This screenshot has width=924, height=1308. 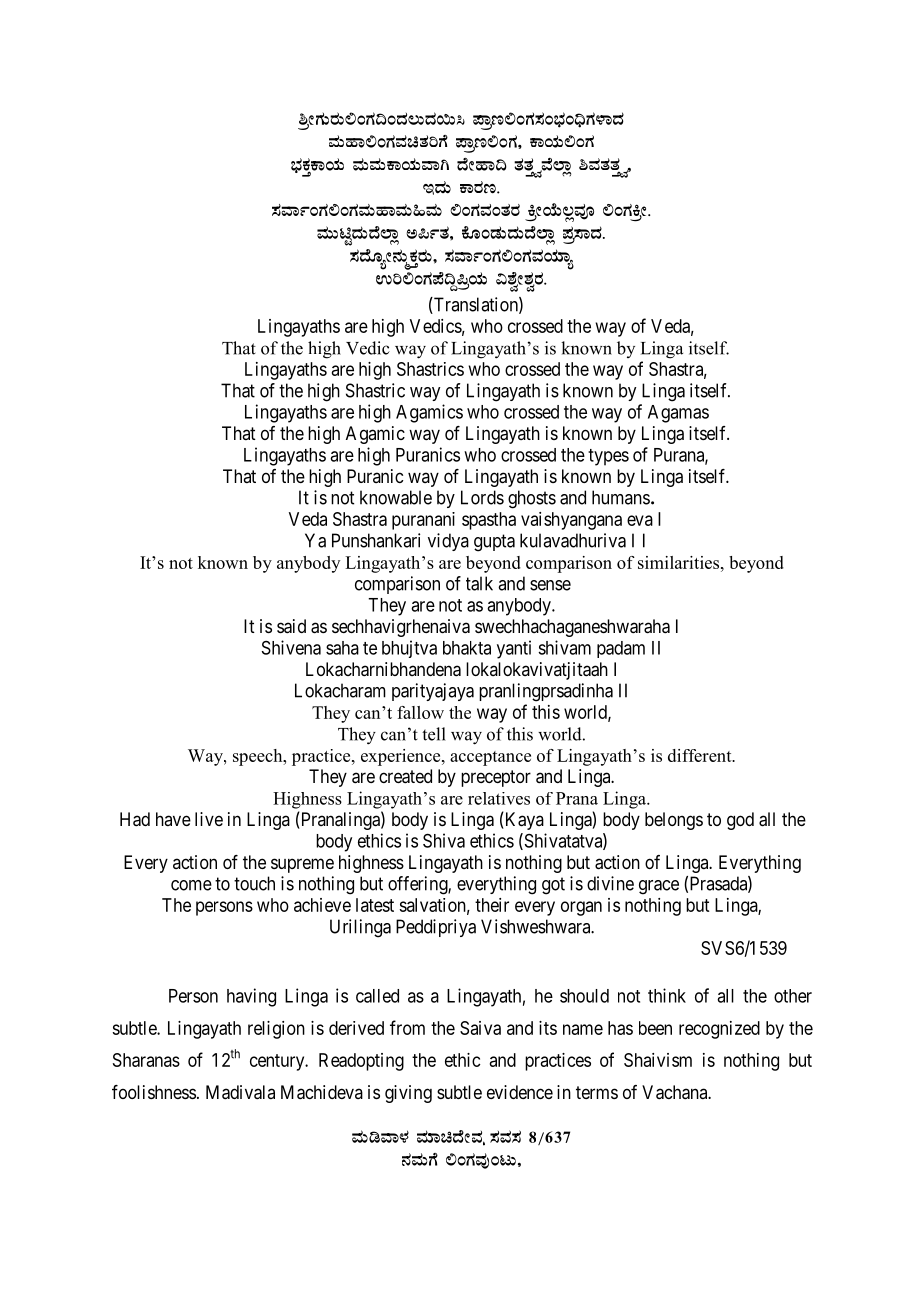 I want to click on century, so click(x=278, y=1062).
